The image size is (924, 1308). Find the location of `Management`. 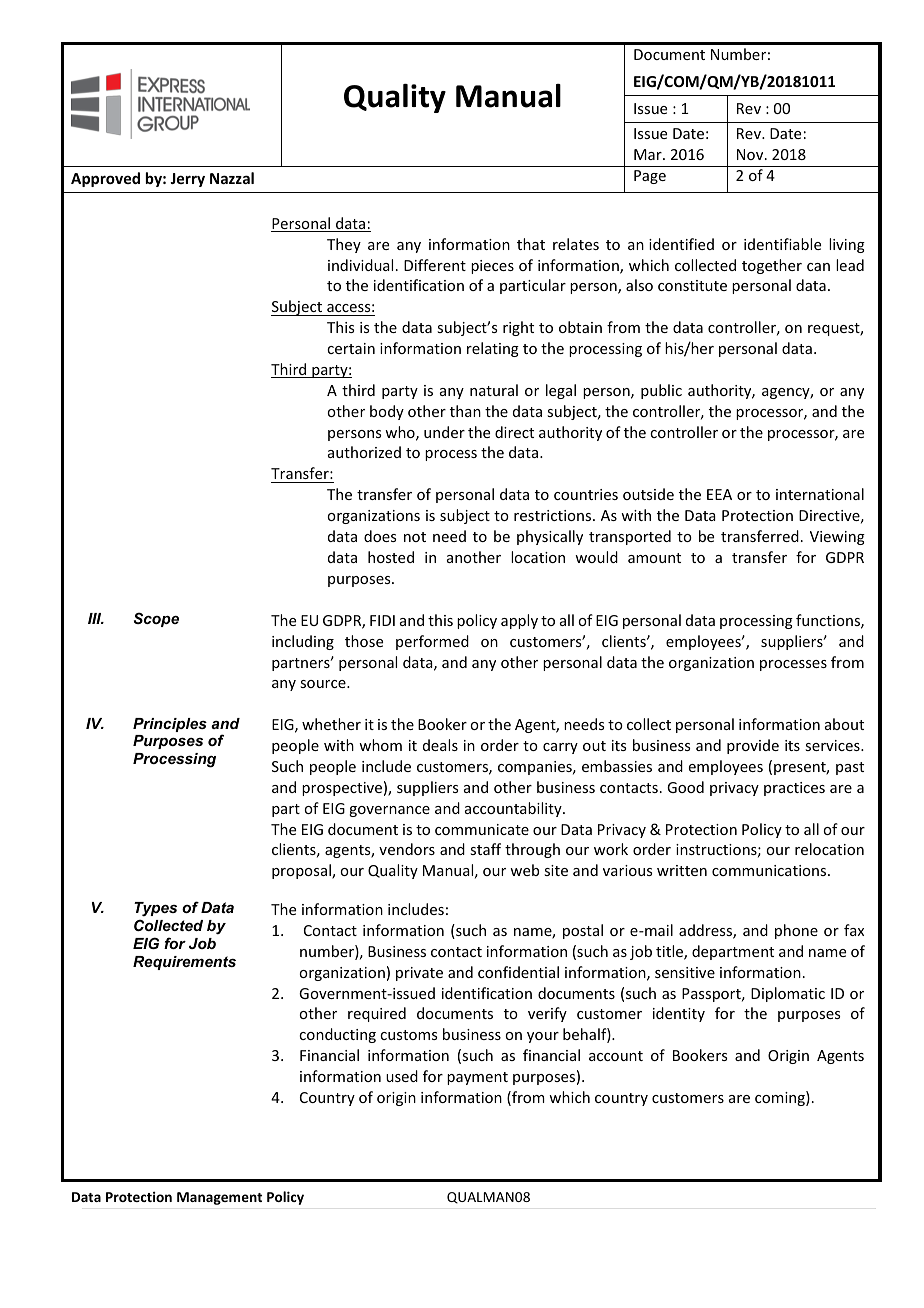

Management is located at coordinates (219, 1198).
